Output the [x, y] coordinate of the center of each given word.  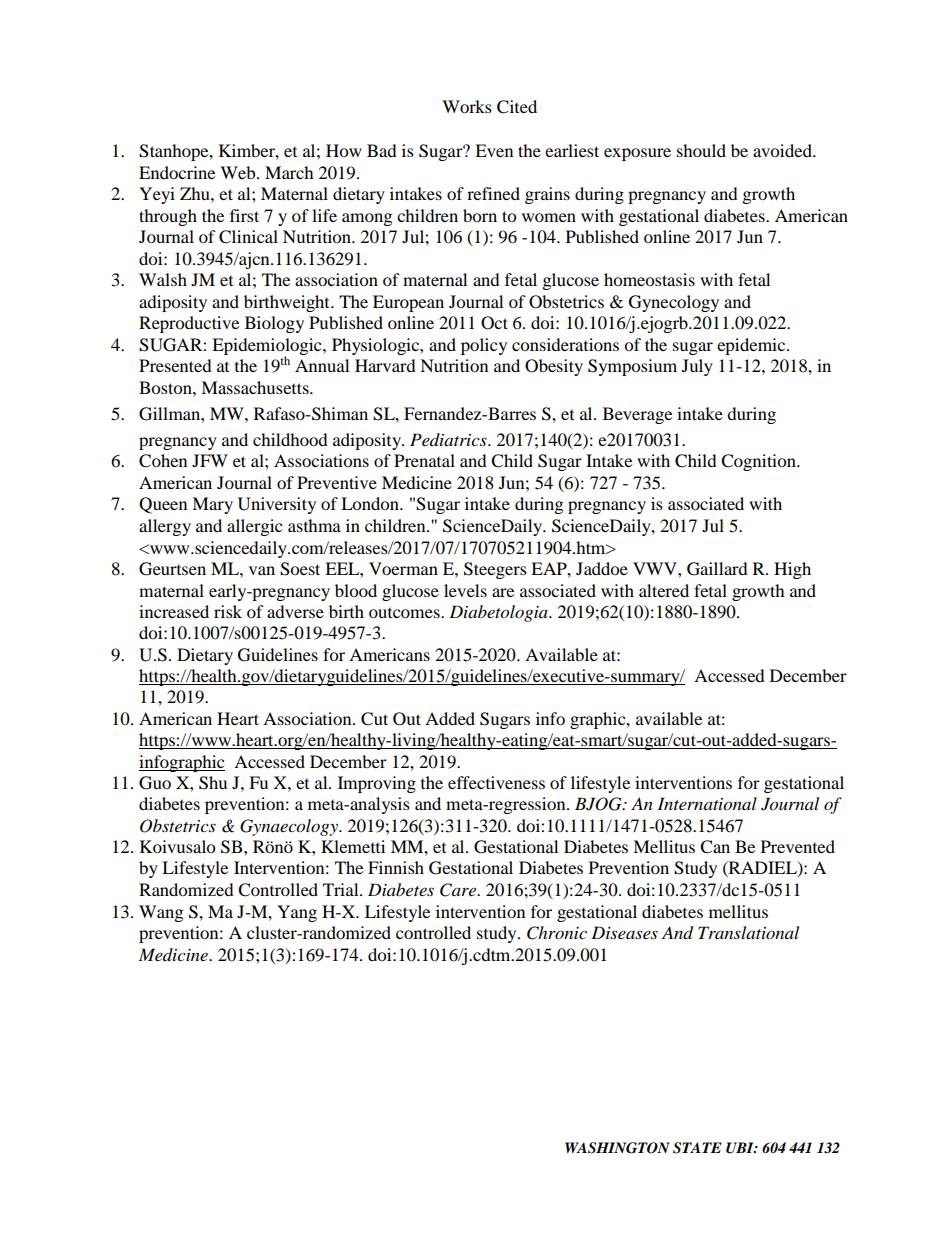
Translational [748, 932]
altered [664, 590]
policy [484, 346]
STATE [697, 1148]
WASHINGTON [617, 1148]
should [701, 150]
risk [228, 611]
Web [239, 172]
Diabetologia [499, 613]
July [697, 367]
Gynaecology [290, 827]
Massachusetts [256, 387]
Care [459, 890]
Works [467, 106]
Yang [297, 913]
